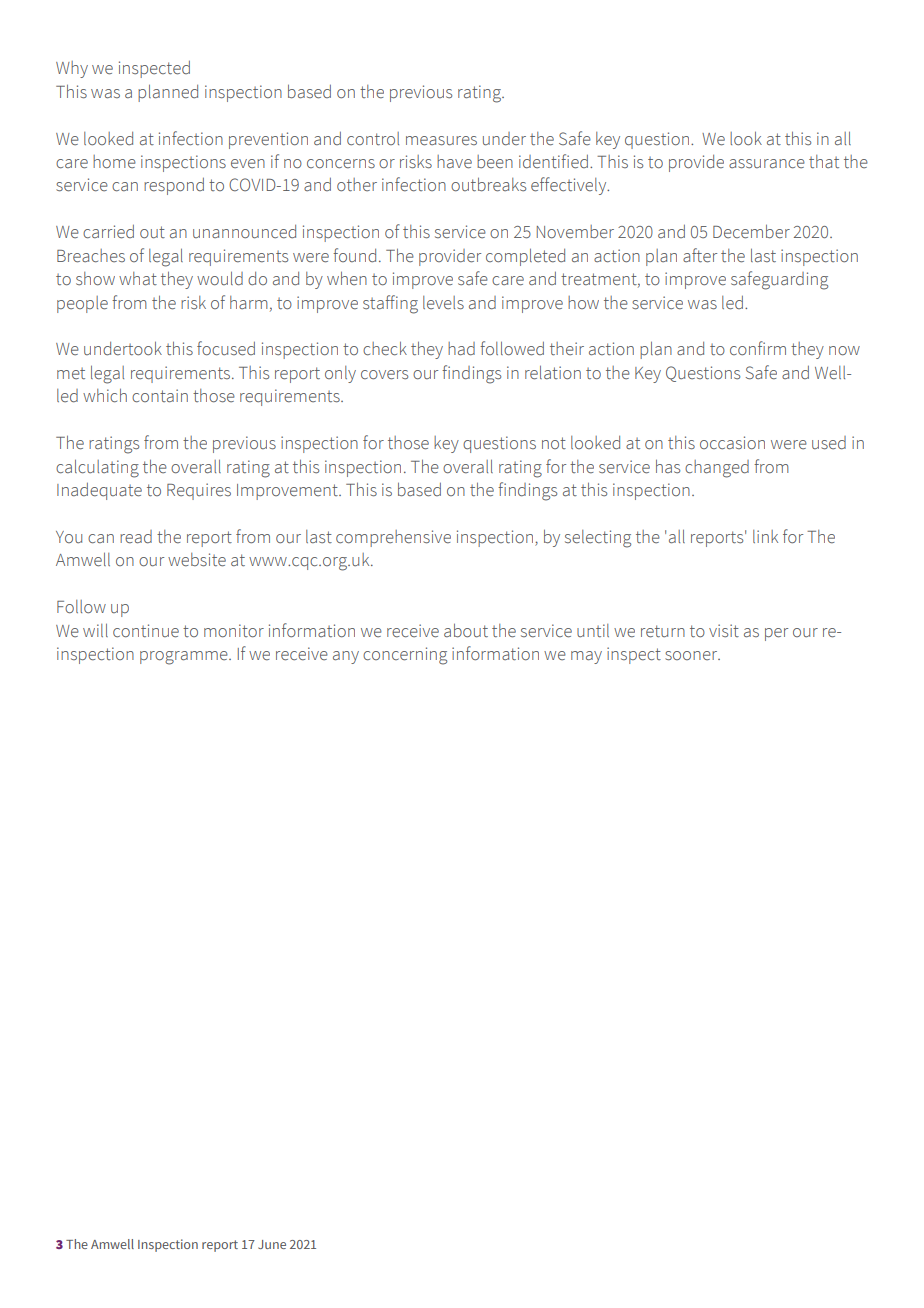 Image resolution: width=924 pixels, height=1308 pixels. What do you see at coordinates (146, 631) in the page?
I see `continue` at bounding box center [146, 631].
